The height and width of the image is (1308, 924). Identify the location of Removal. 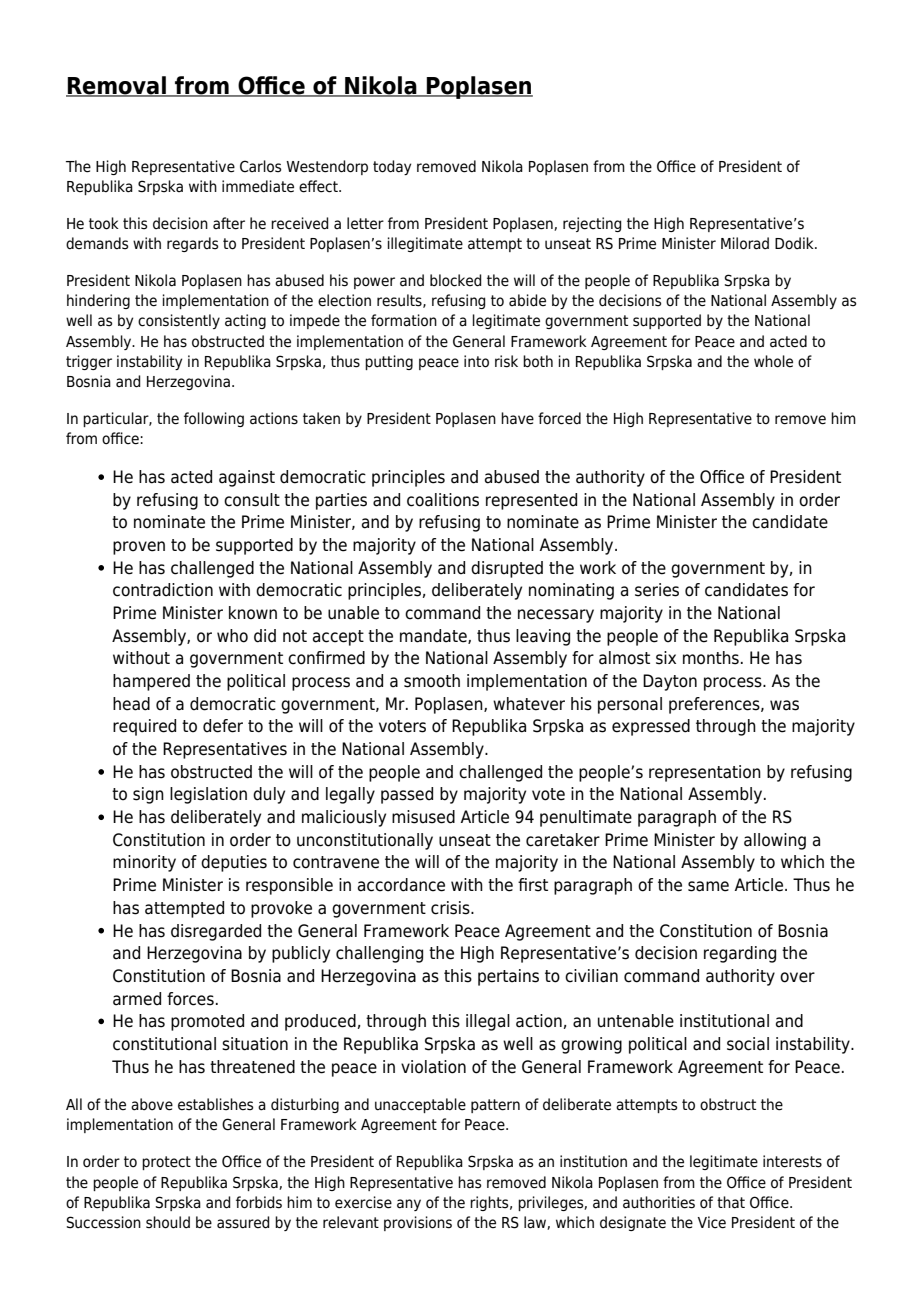
(117, 86).
